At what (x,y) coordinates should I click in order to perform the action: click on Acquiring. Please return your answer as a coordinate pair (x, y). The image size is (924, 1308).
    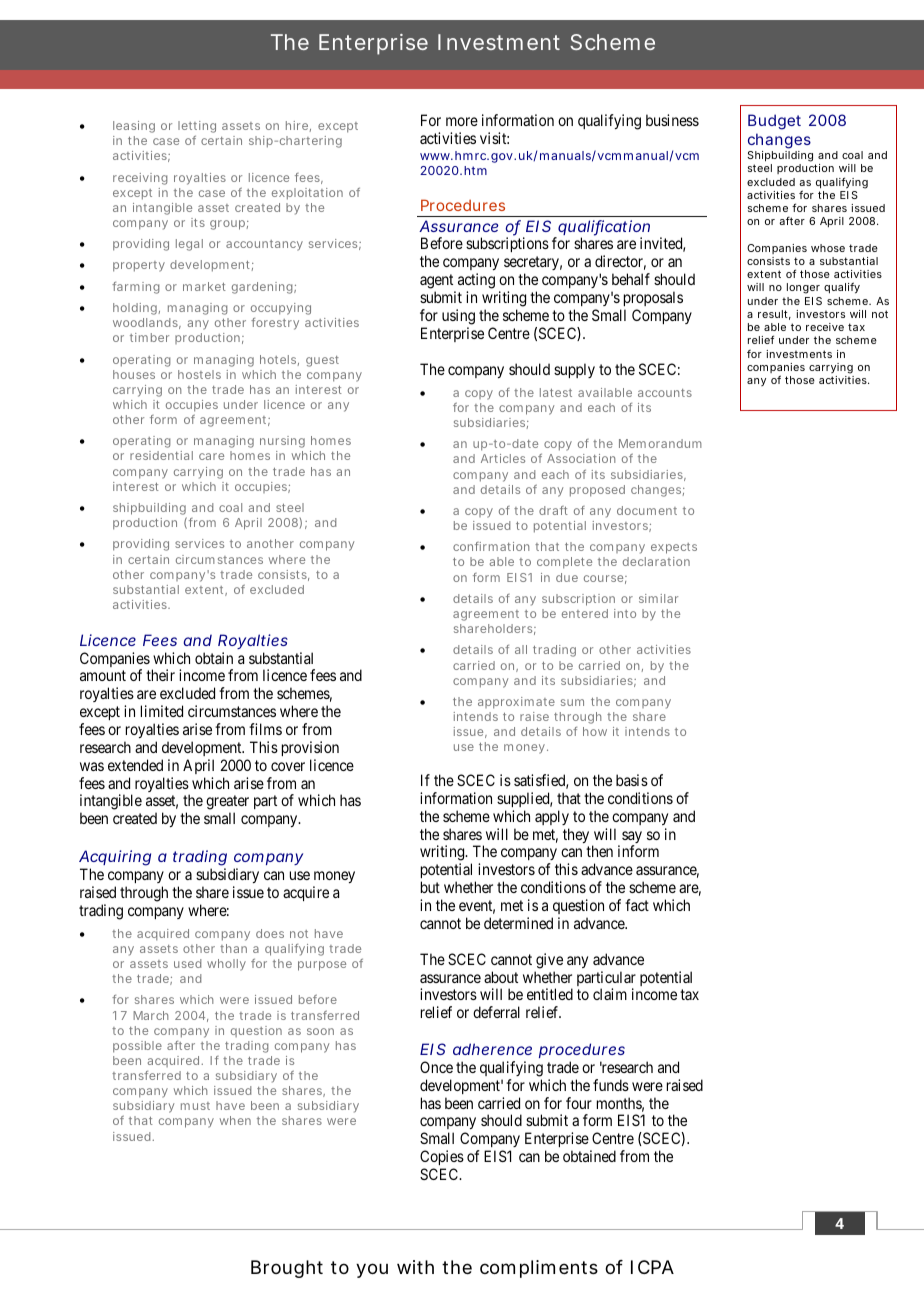
    Looking at the image, I should click on (115, 859).
